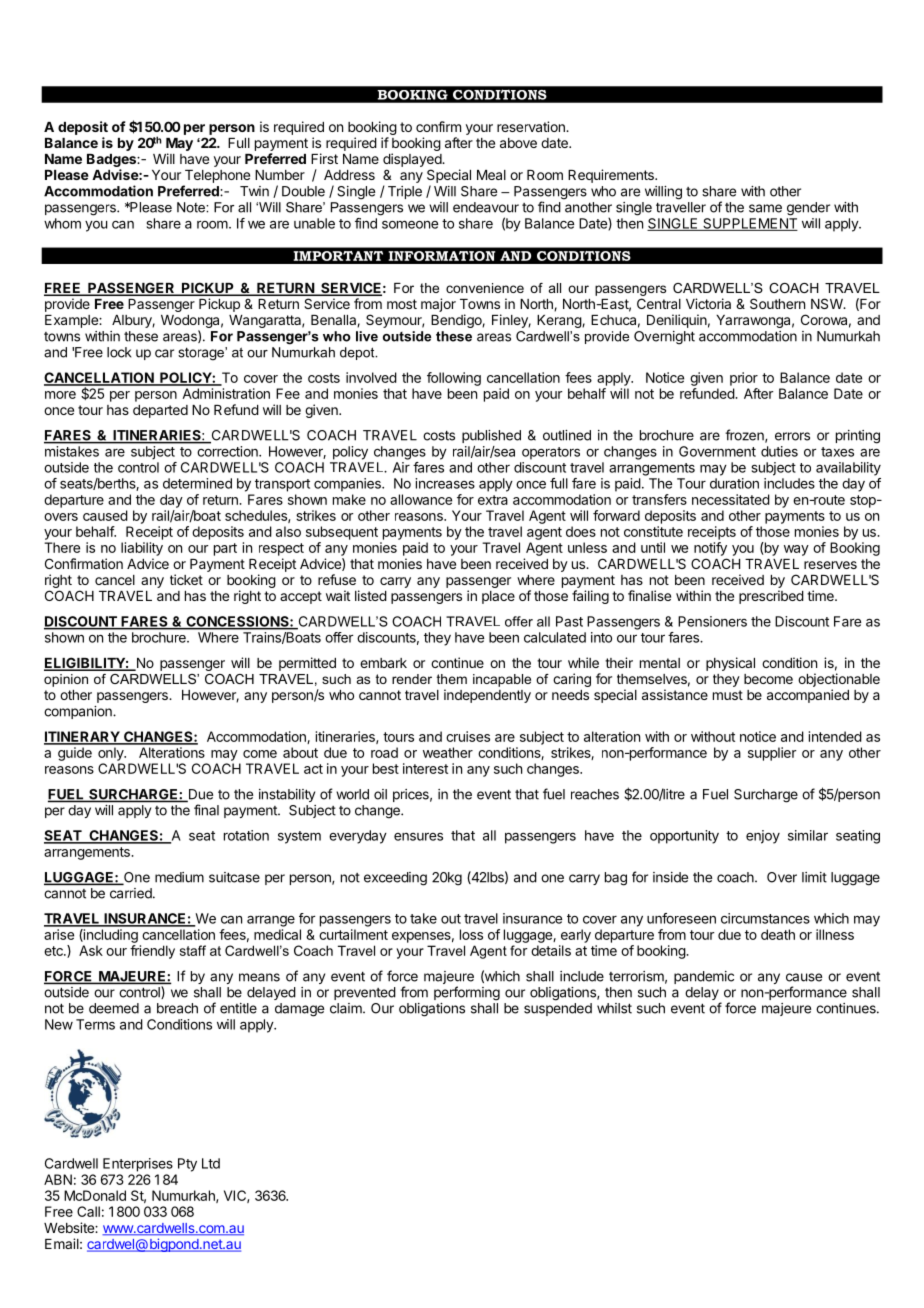 The image size is (924, 1308). Describe the element at coordinates (491, 175) in the screenshot. I see `Meal` at that location.
